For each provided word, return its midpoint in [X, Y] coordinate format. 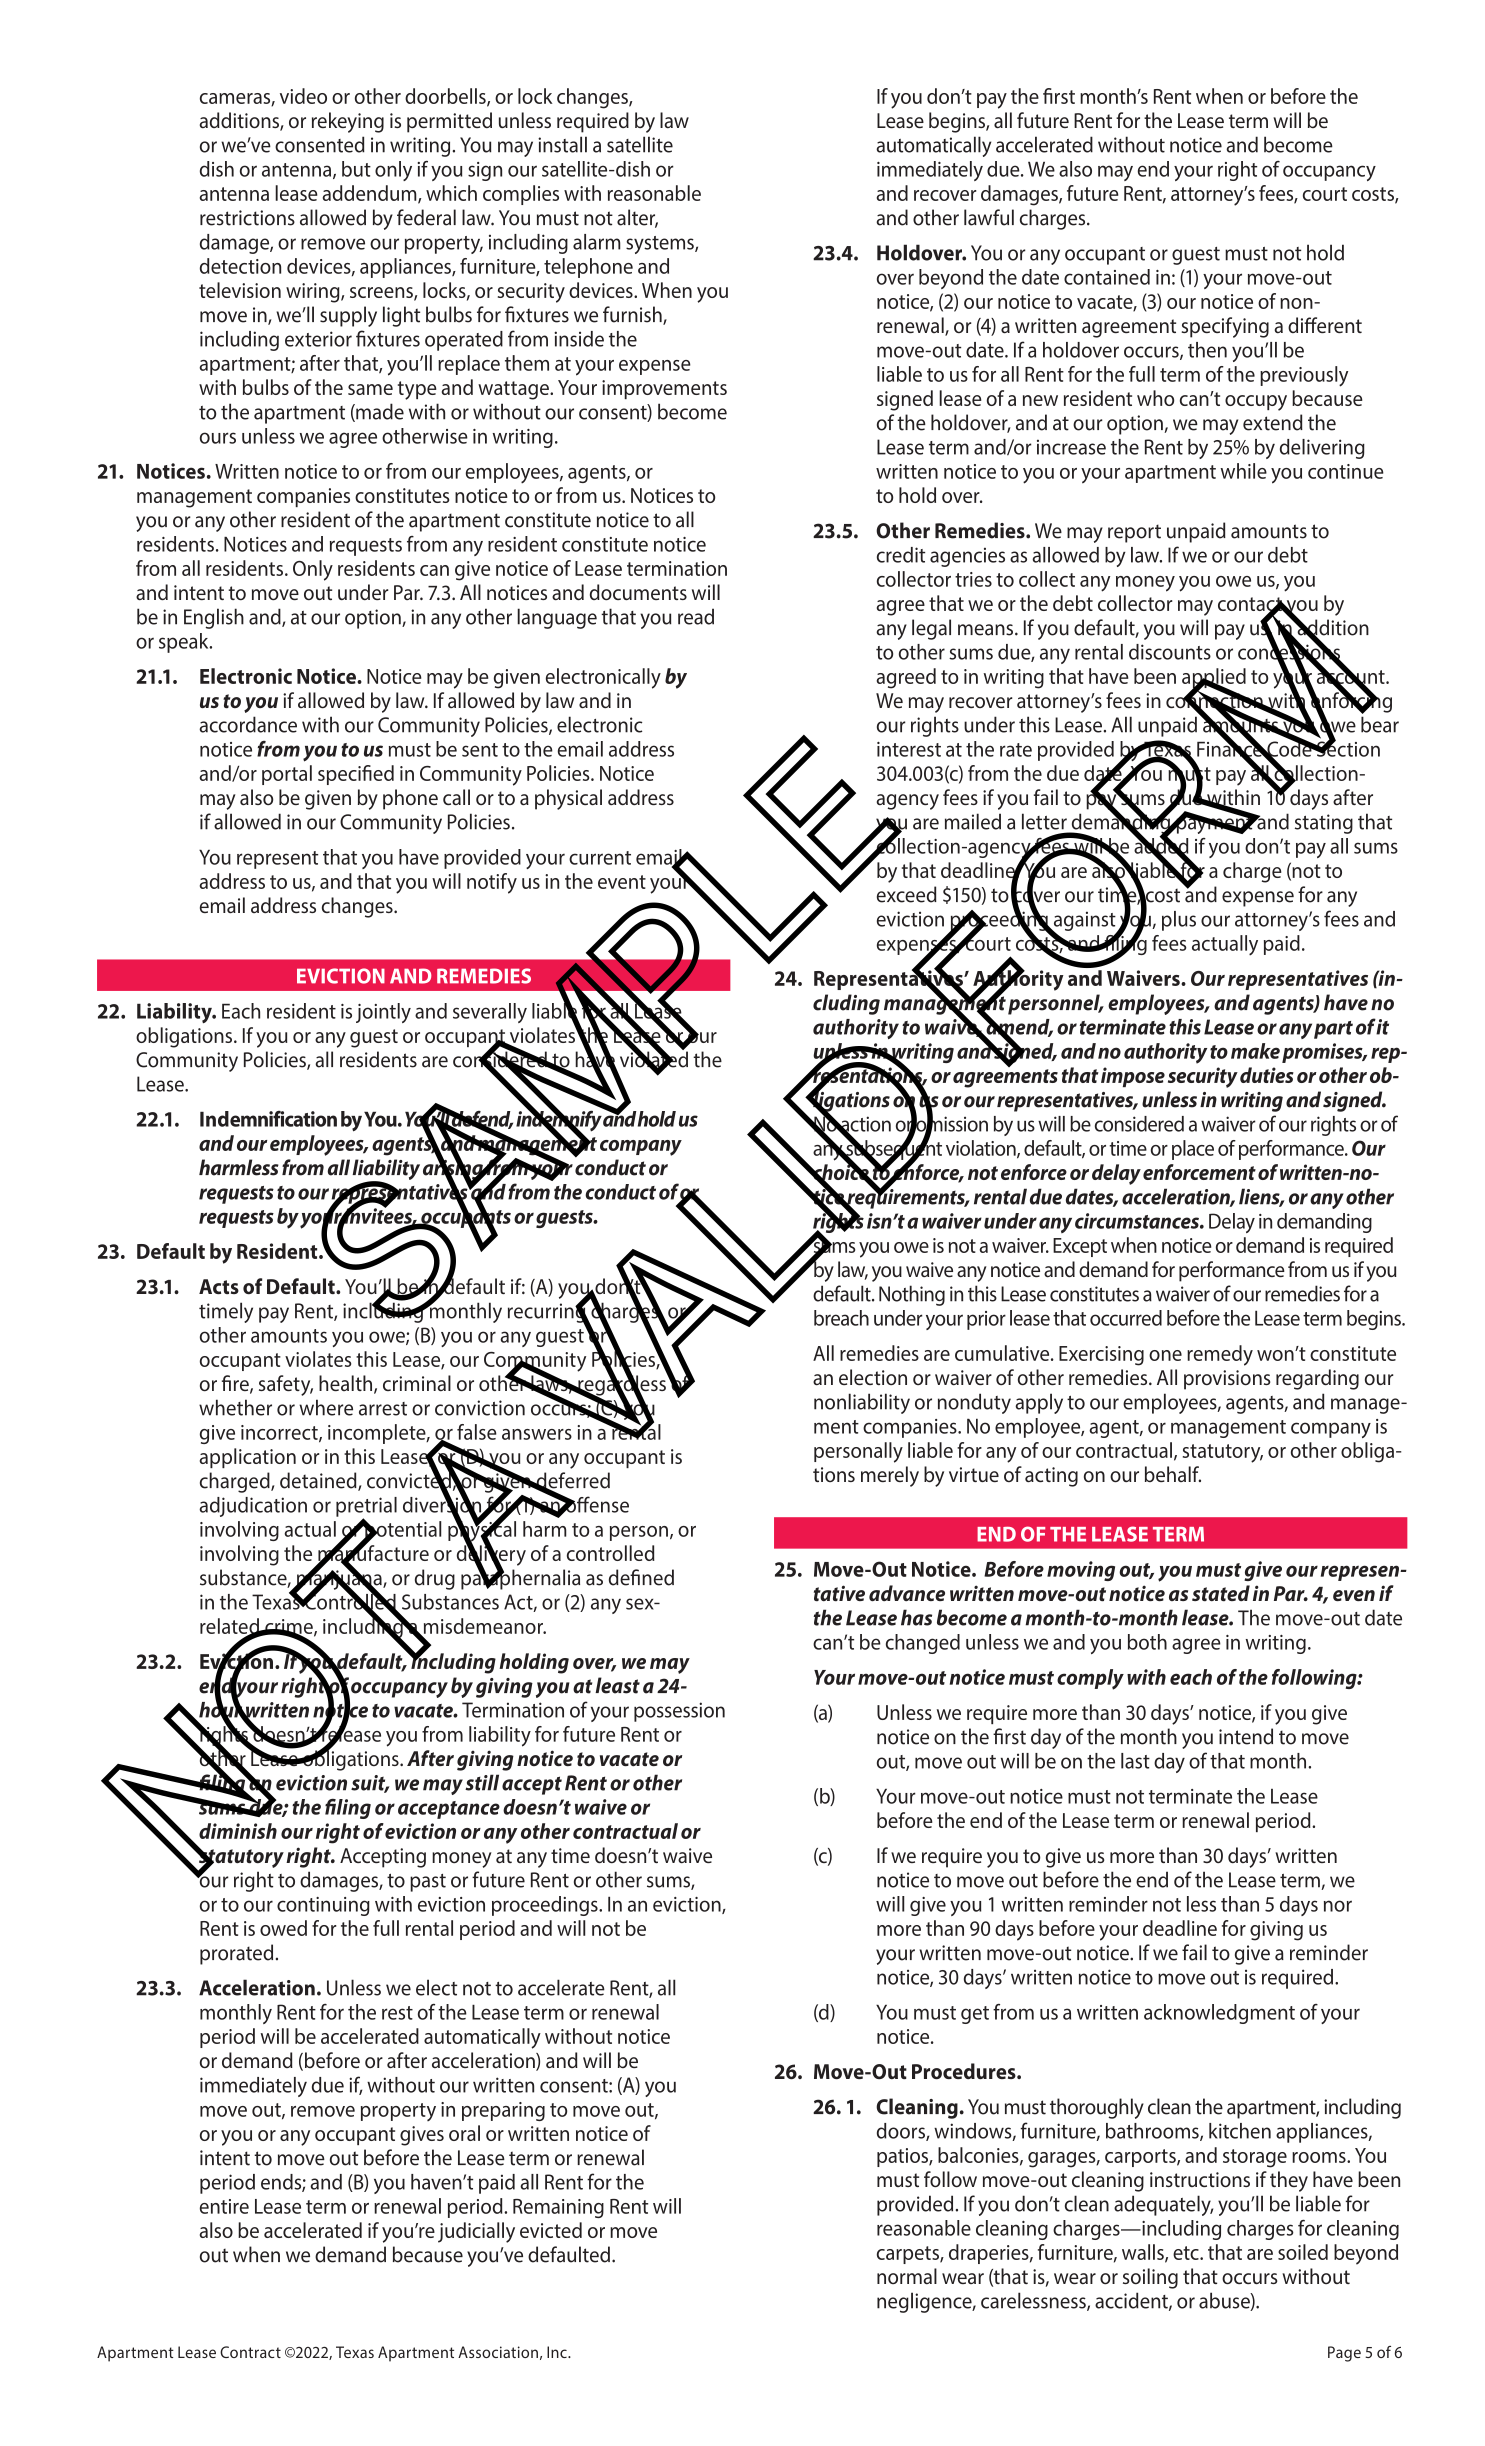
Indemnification [268, 1119]
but [356, 169]
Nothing [912, 1295]
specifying [1225, 327]
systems [661, 245]
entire [224, 2206]
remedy [1220, 1355]
